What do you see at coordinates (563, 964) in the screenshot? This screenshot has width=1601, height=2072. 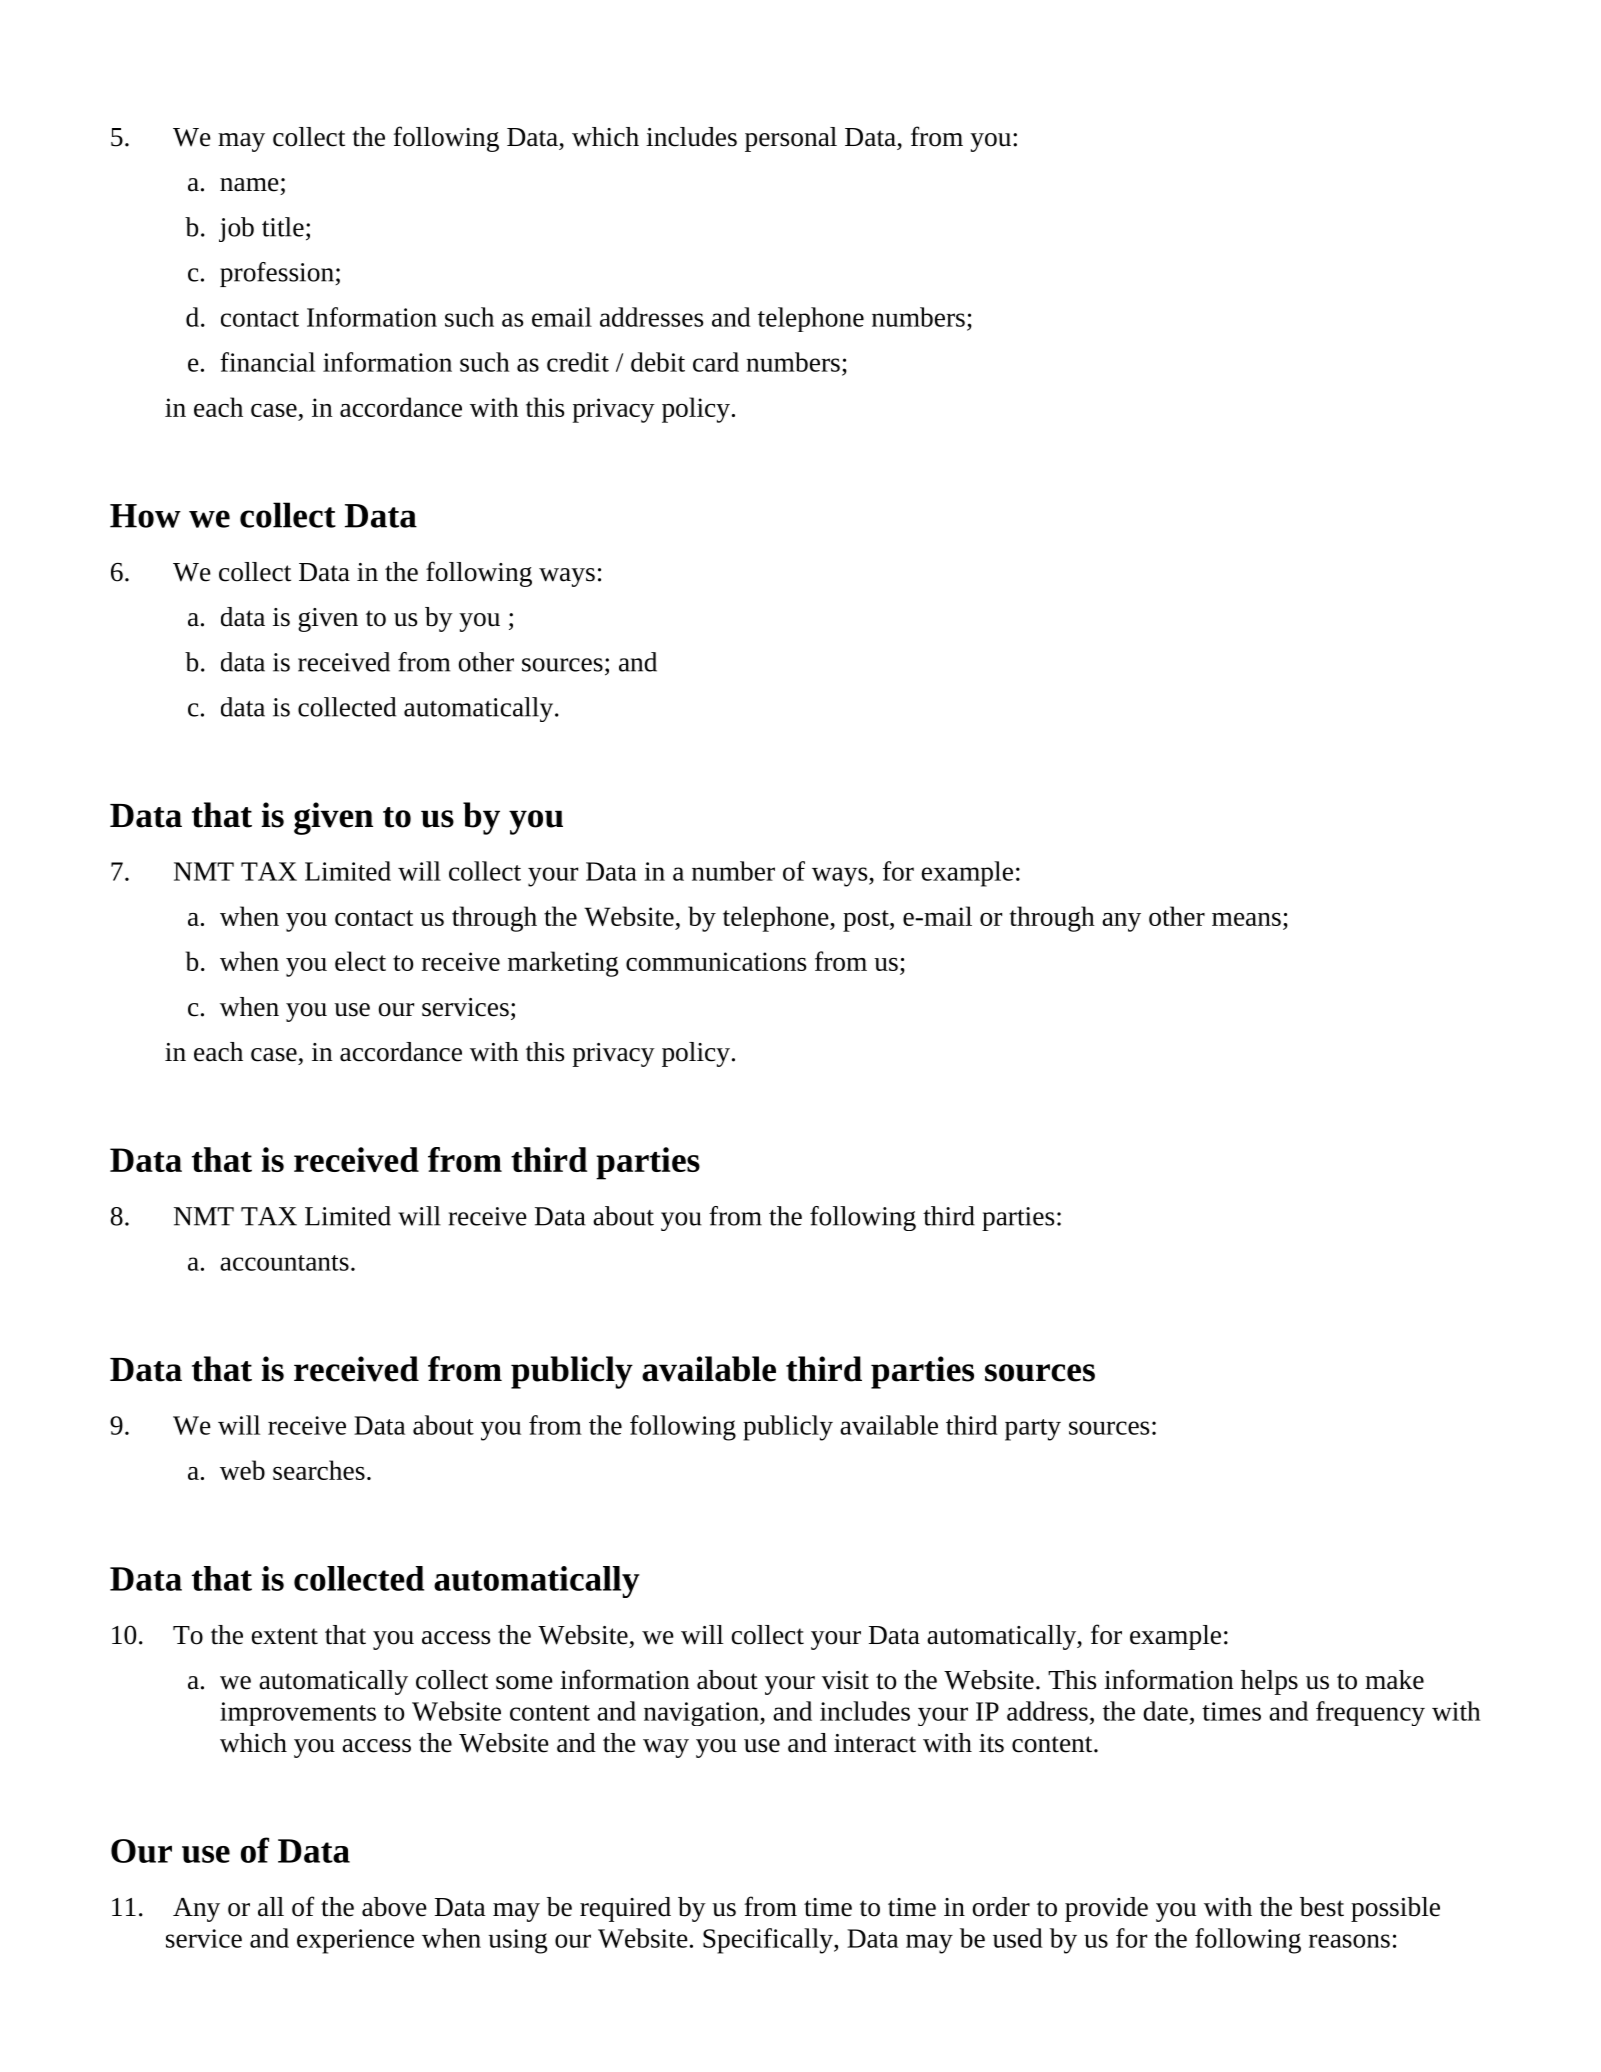 I see `marketing` at bounding box center [563, 964].
